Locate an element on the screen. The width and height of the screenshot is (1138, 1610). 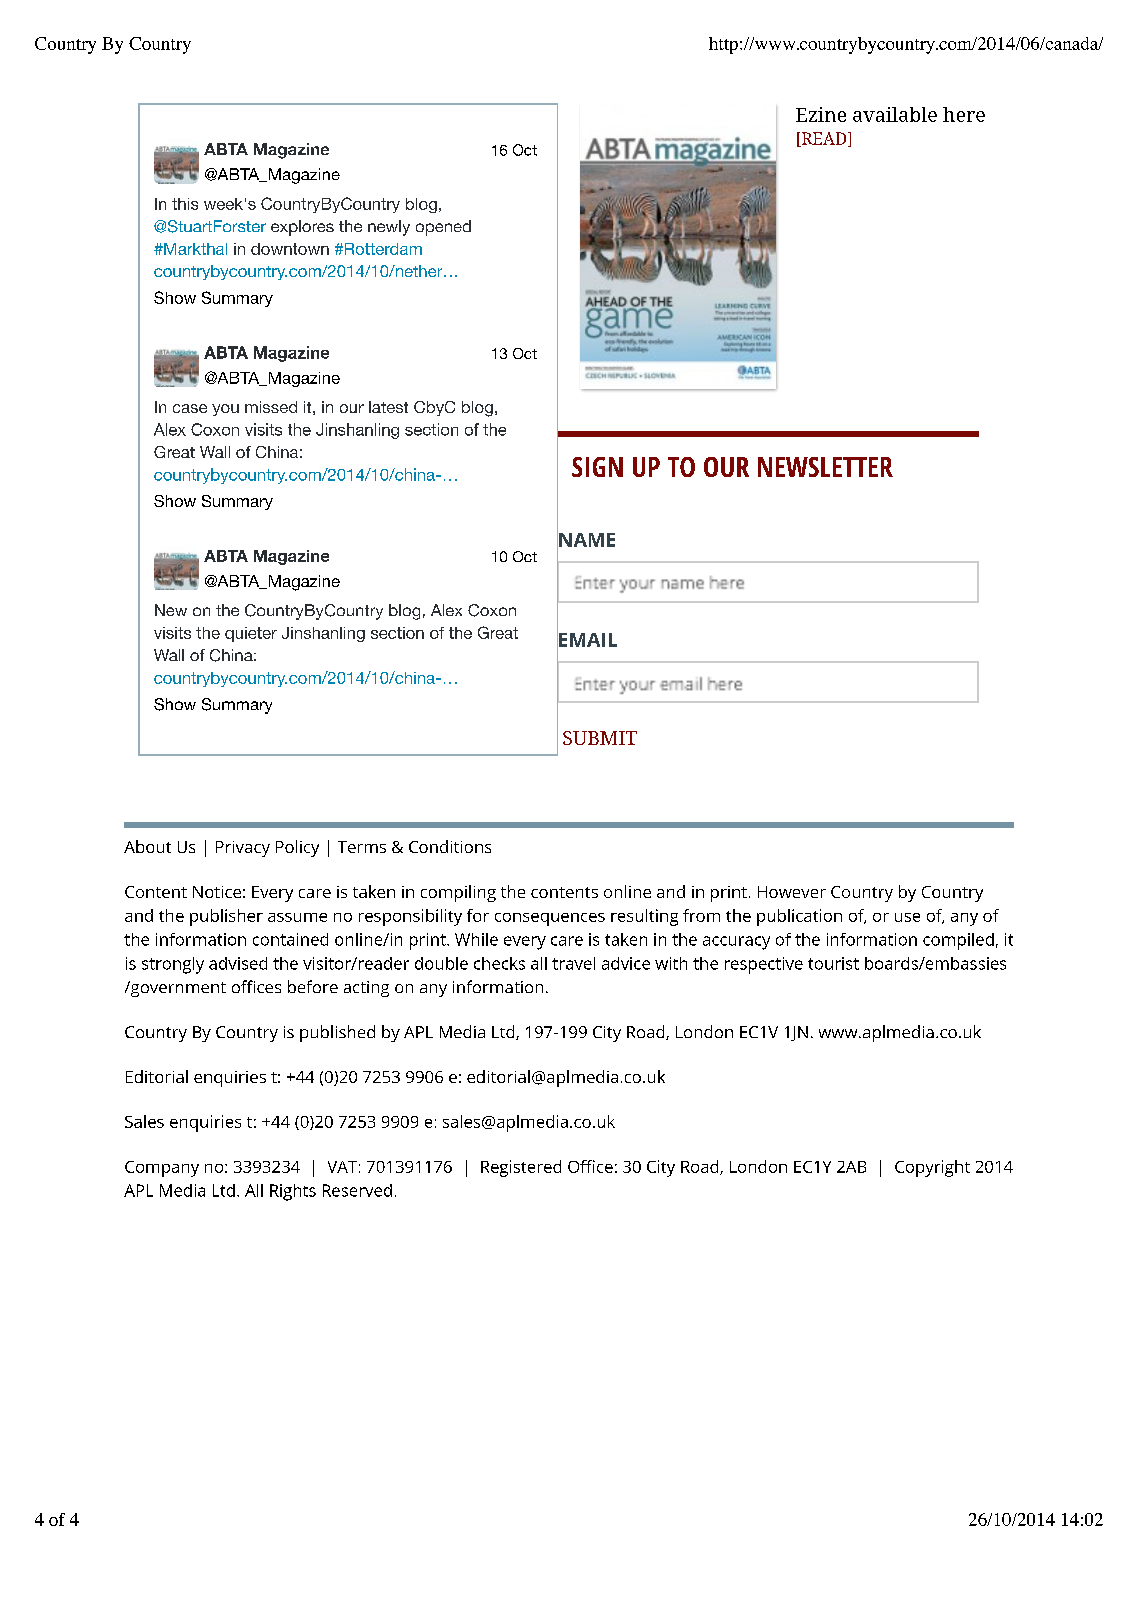
you is located at coordinates (225, 410).
